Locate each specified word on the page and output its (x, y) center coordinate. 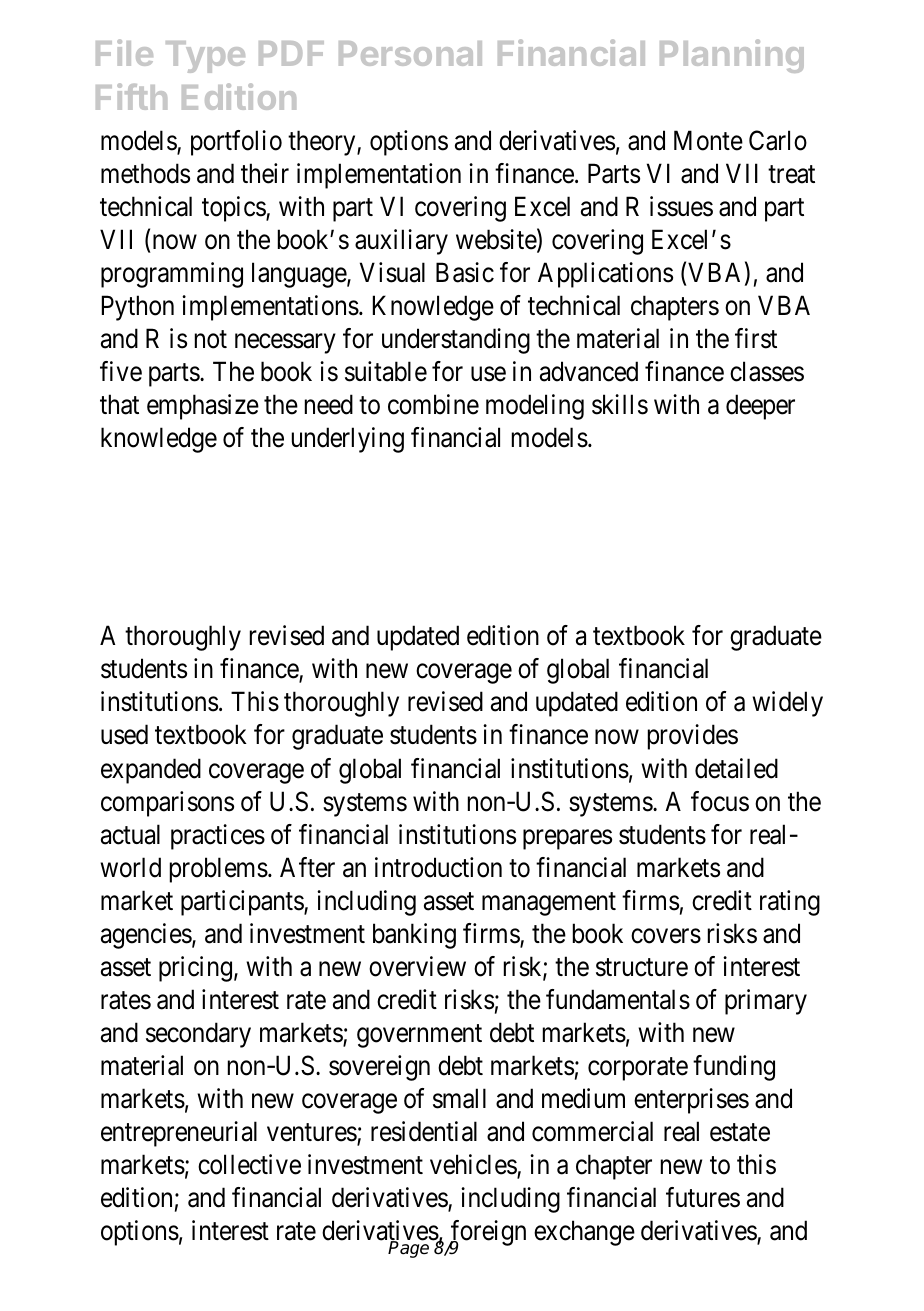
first (756, 338)
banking (414, 936)
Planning (732, 56)
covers (666, 936)
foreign (487, 1234)
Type (205, 57)
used (124, 734)
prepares (567, 839)
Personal (410, 53)
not (211, 340)
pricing (195, 969)
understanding (456, 341)
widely (787, 704)
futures (703, 1197)
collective (249, 1164)
